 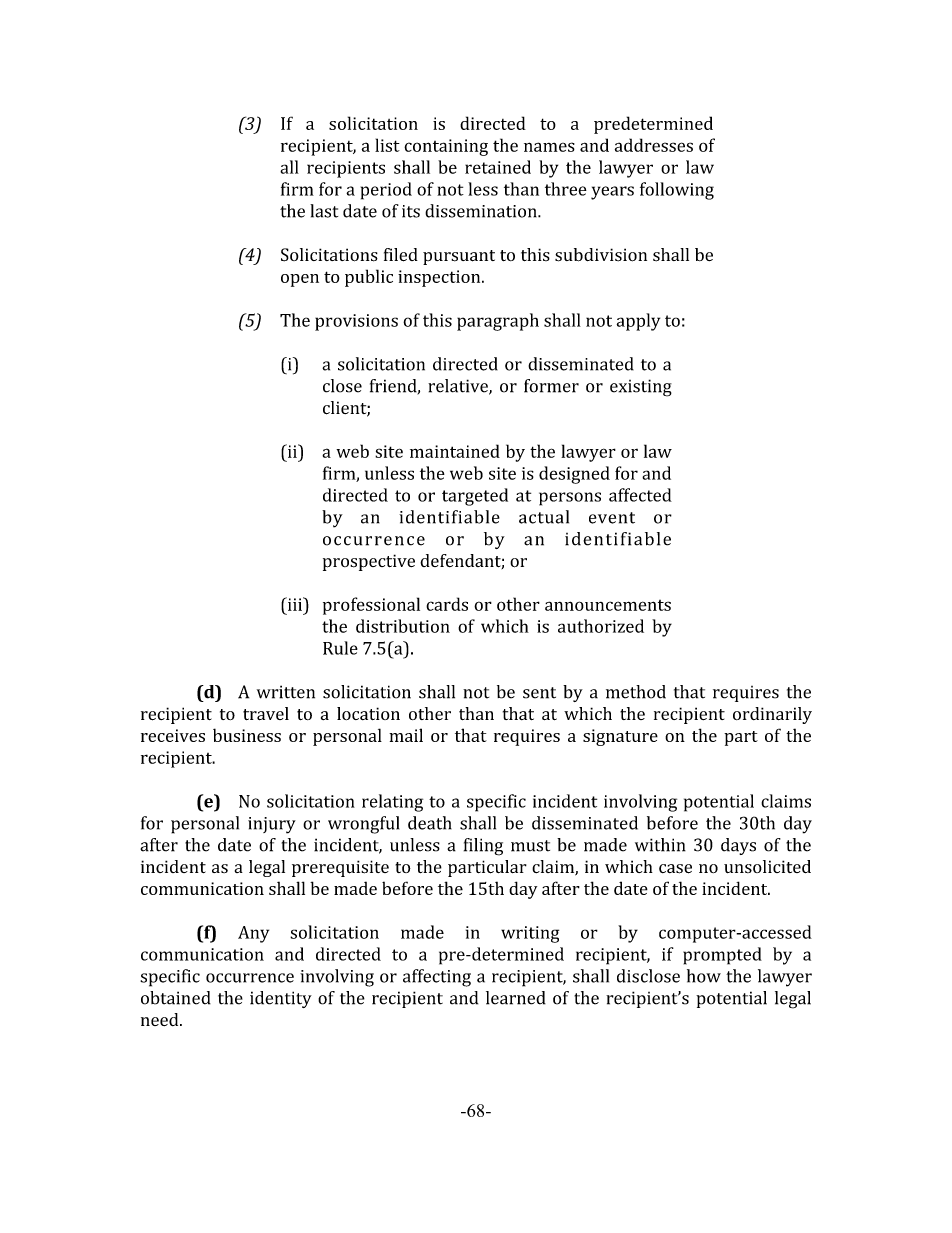 I want to click on last, so click(x=324, y=211).
